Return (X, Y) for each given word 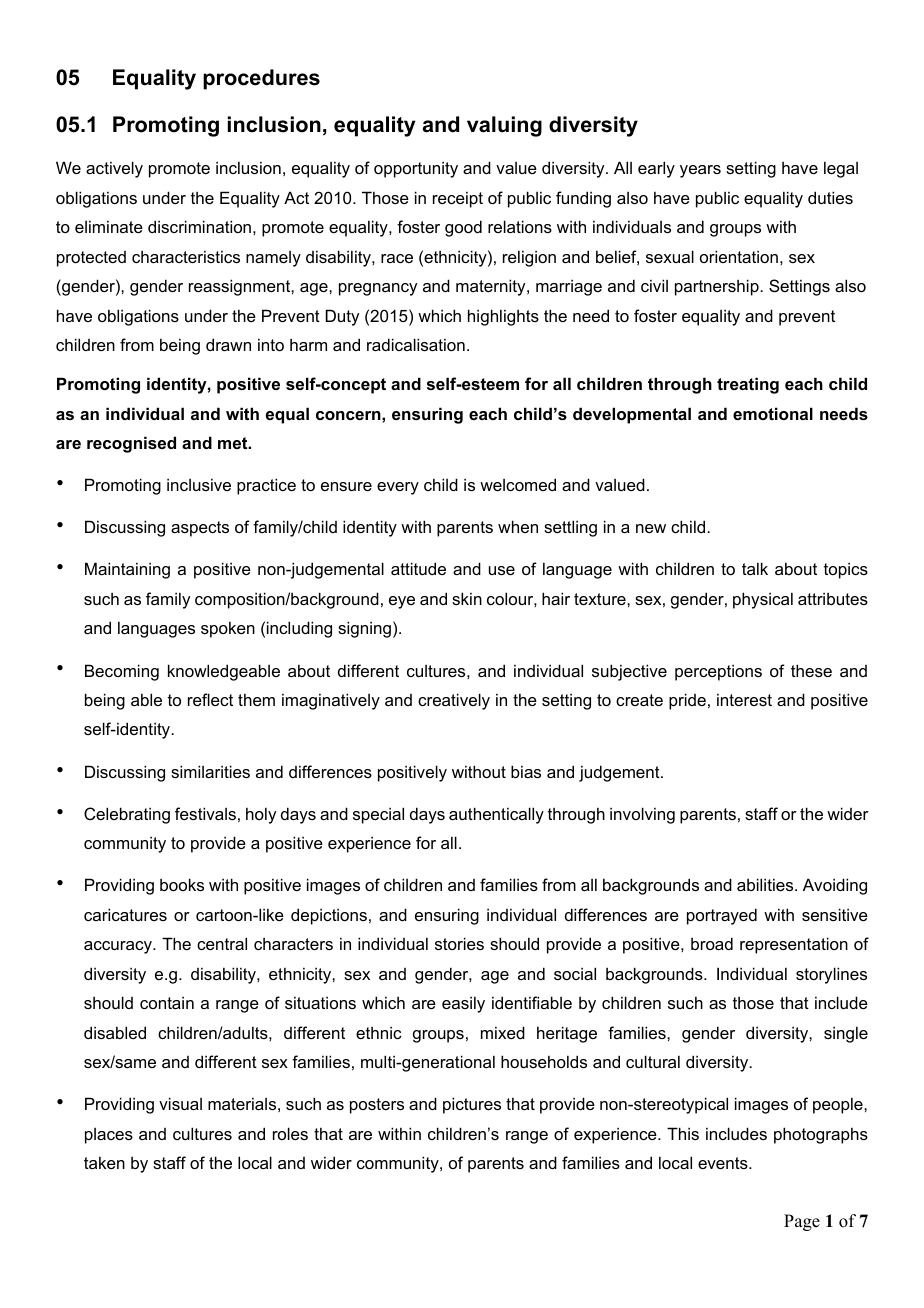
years (700, 171)
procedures (261, 79)
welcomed (518, 484)
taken (104, 1162)
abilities (766, 884)
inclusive (199, 484)
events (724, 1163)
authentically (496, 815)
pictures (472, 1105)
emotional (773, 413)
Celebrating (127, 815)
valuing (504, 126)
